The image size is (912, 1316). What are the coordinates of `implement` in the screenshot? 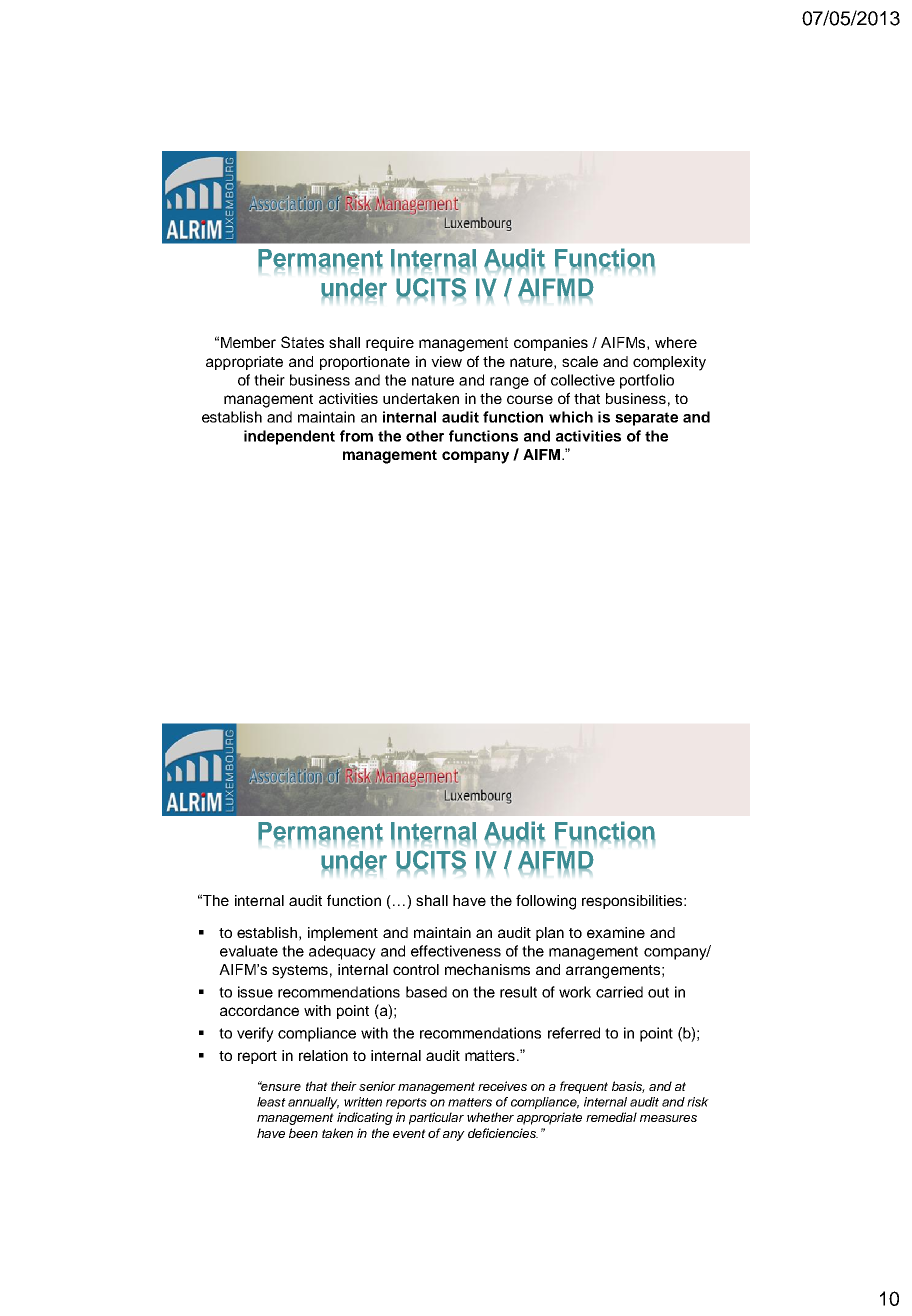 It's located at (343, 934).
